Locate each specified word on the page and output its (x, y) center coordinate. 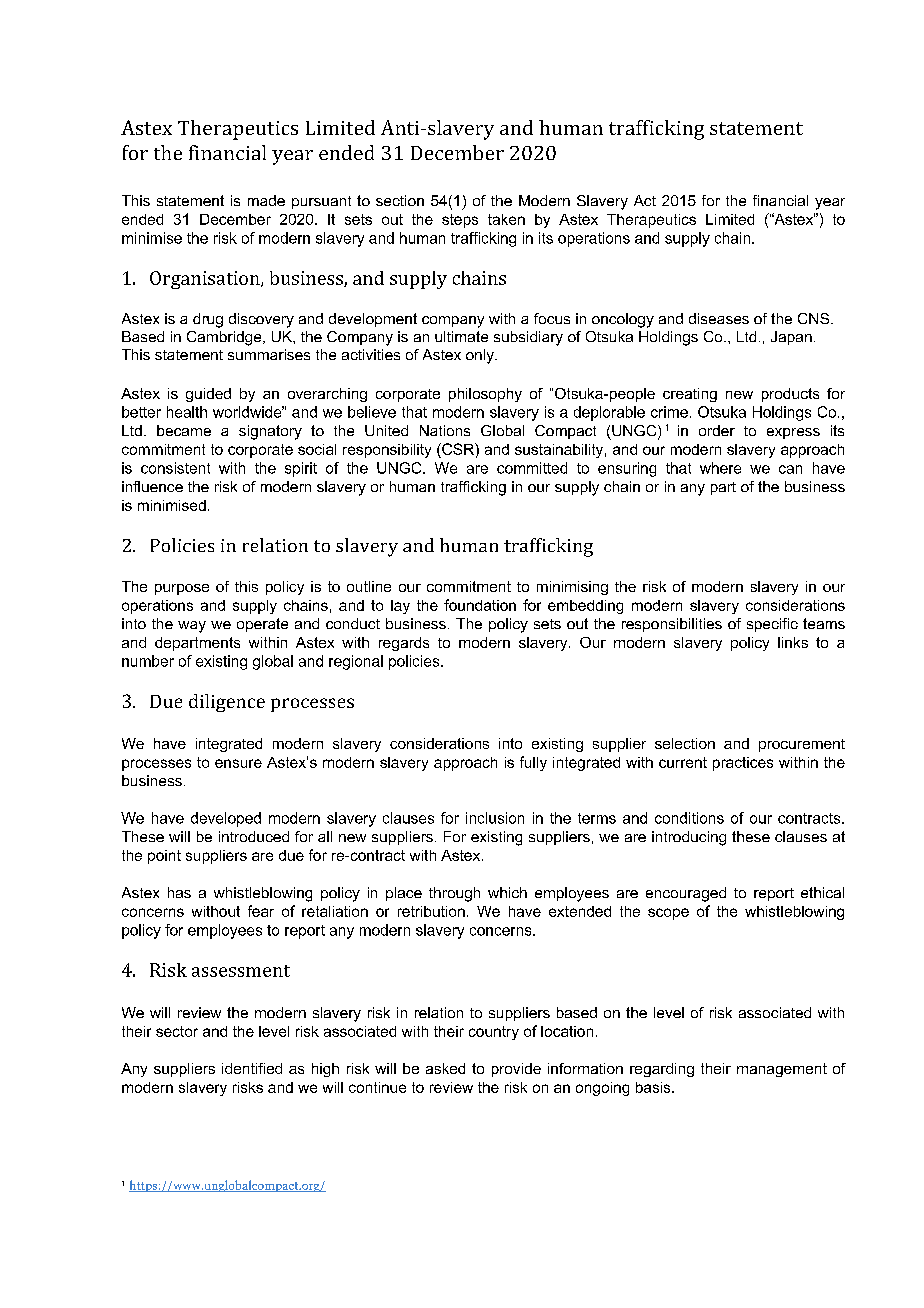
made (266, 200)
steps (460, 221)
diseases (719, 318)
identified (252, 1068)
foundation (480, 605)
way (192, 627)
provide (516, 1070)
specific (772, 625)
